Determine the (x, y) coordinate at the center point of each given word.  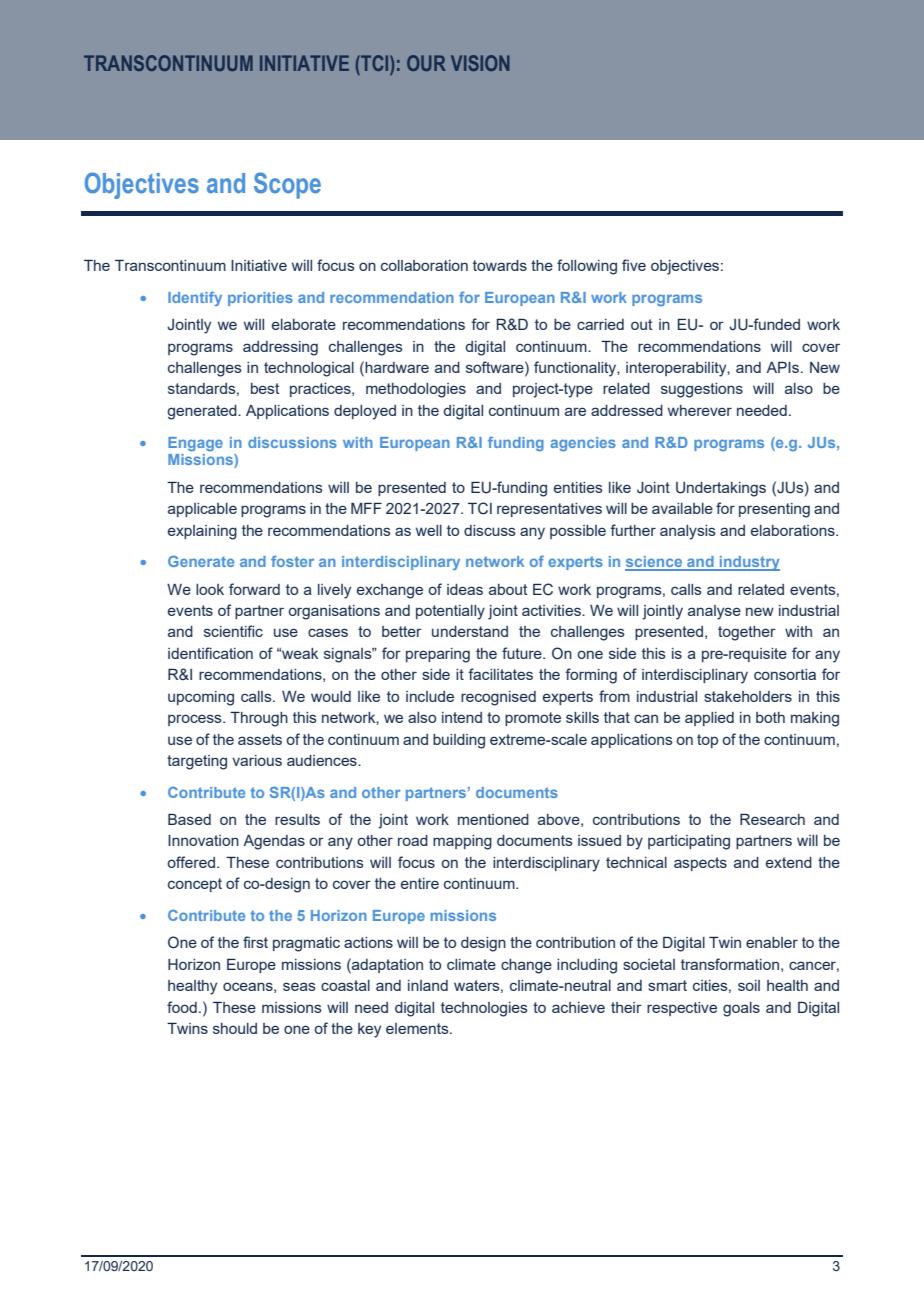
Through (259, 719)
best (265, 388)
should (235, 1028)
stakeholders (748, 696)
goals (741, 1009)
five (634, 265)
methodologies (416, 390)
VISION (480, 63)
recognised (498, 698)
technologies (484, 1009)
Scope (287, 185)
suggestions (702, 390)
